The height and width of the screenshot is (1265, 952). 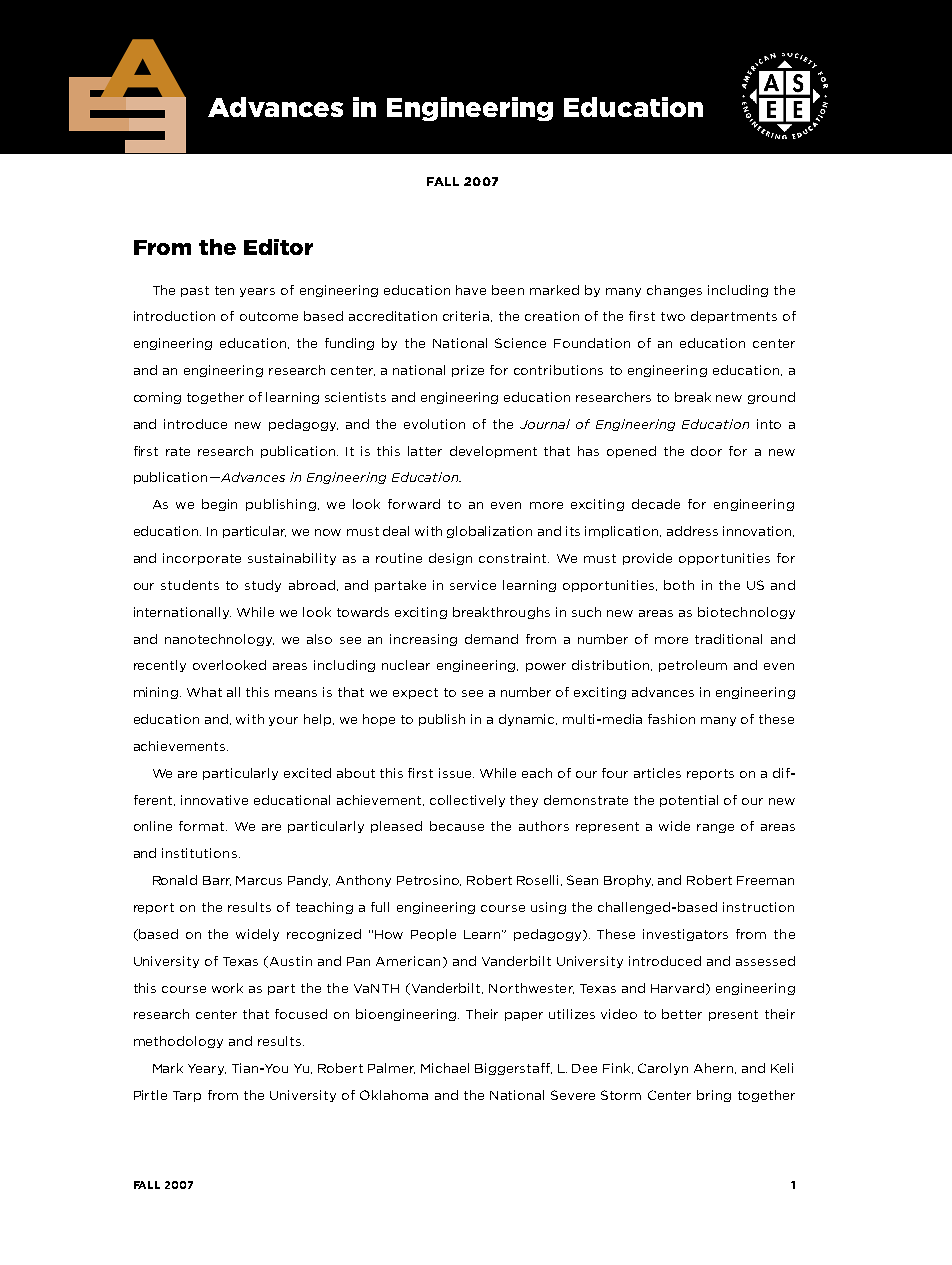 What do you see at coordinates (693, 666) in the screenshot?
I see `petroleum` at bounding box center [693, 666].
